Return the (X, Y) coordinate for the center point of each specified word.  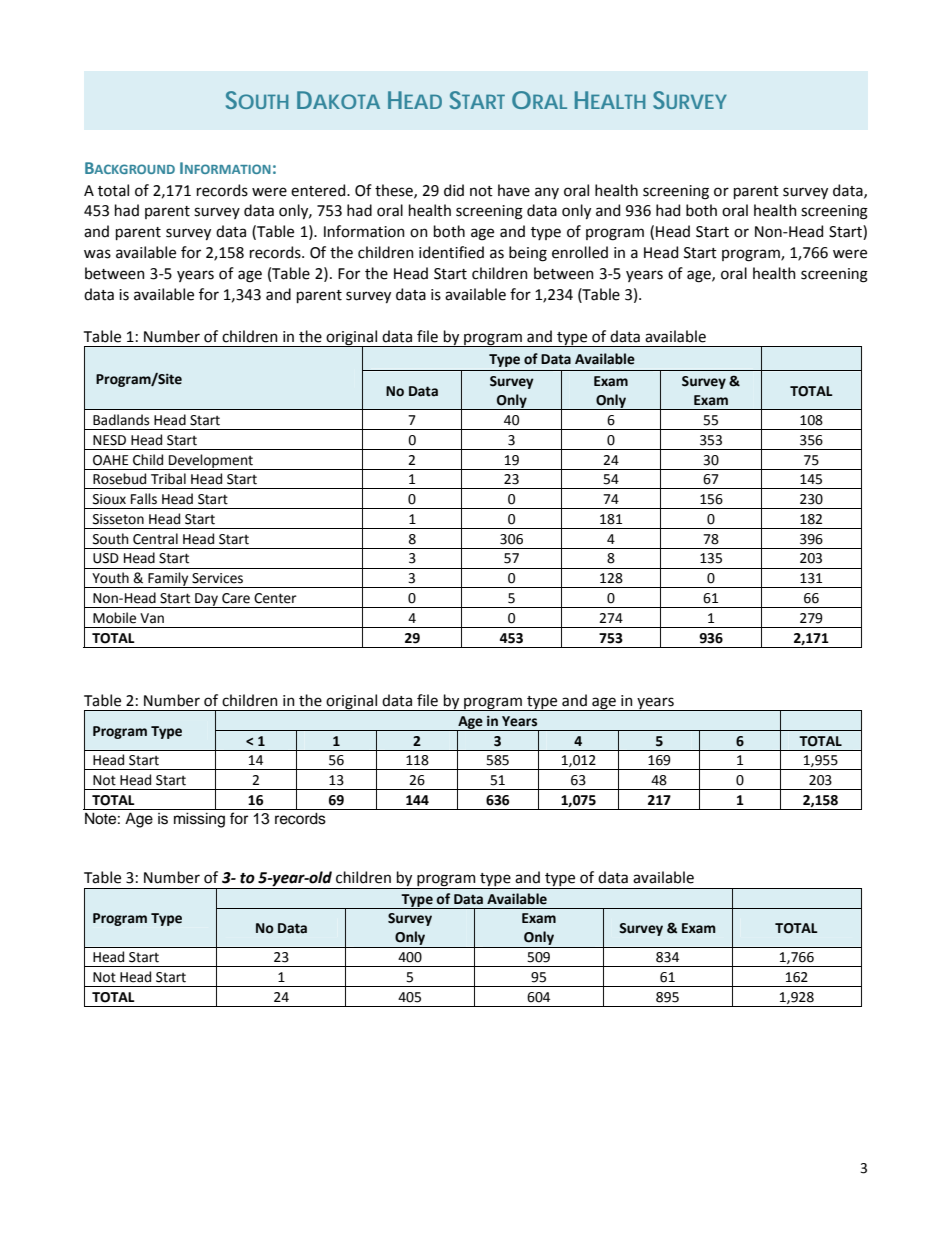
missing (199, 820)
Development (211, 462)
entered (319, 190)
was (97, 254)
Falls (144, 499)
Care (236, 598)
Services (217, 578)
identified (451, 252)
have (514, 190)
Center (275, 598)
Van (152, 618)
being (528, 254)
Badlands (121, 420)
